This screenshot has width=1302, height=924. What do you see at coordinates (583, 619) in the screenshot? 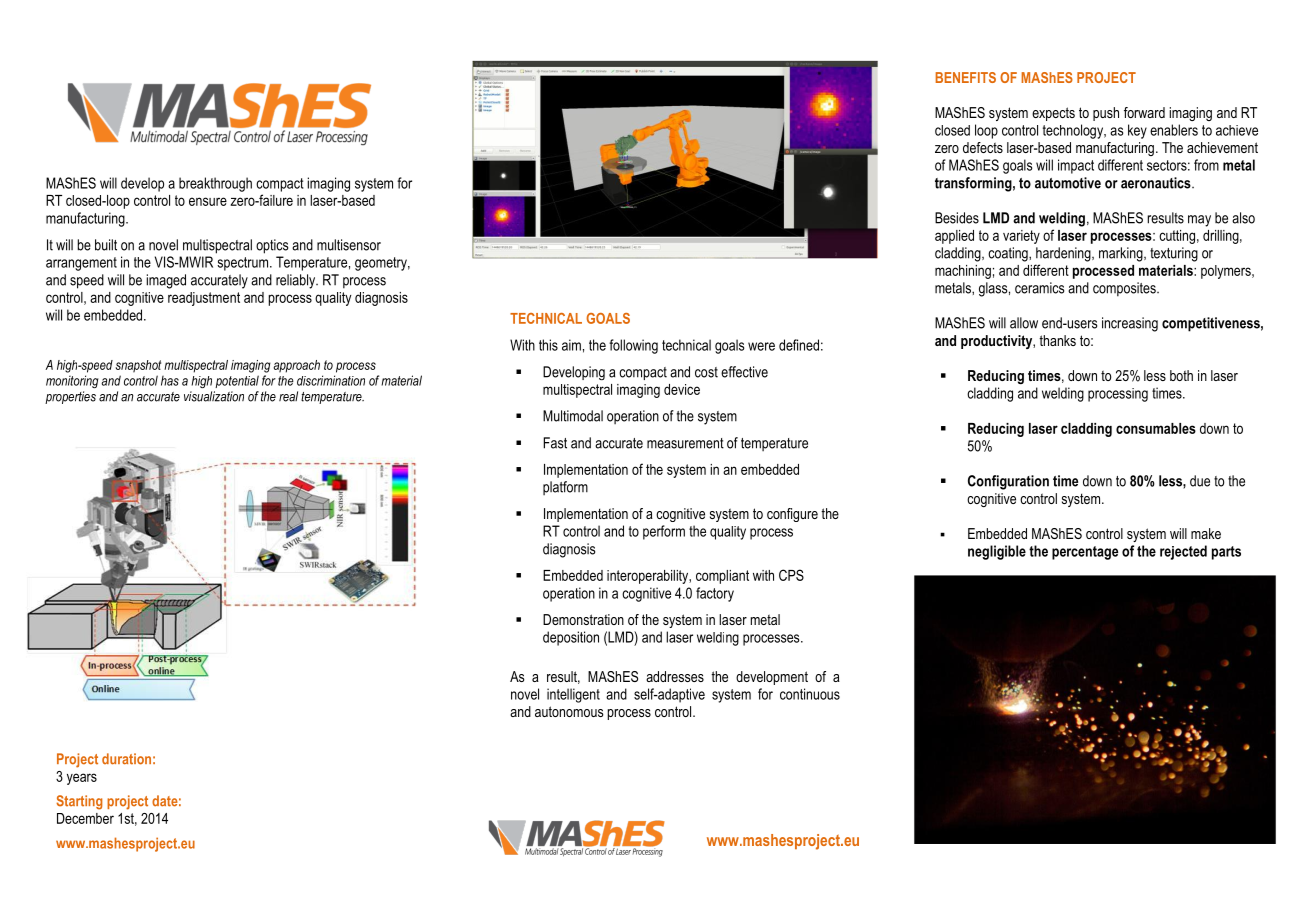
I see `Demonstration` at bounding box center [583, 619].
